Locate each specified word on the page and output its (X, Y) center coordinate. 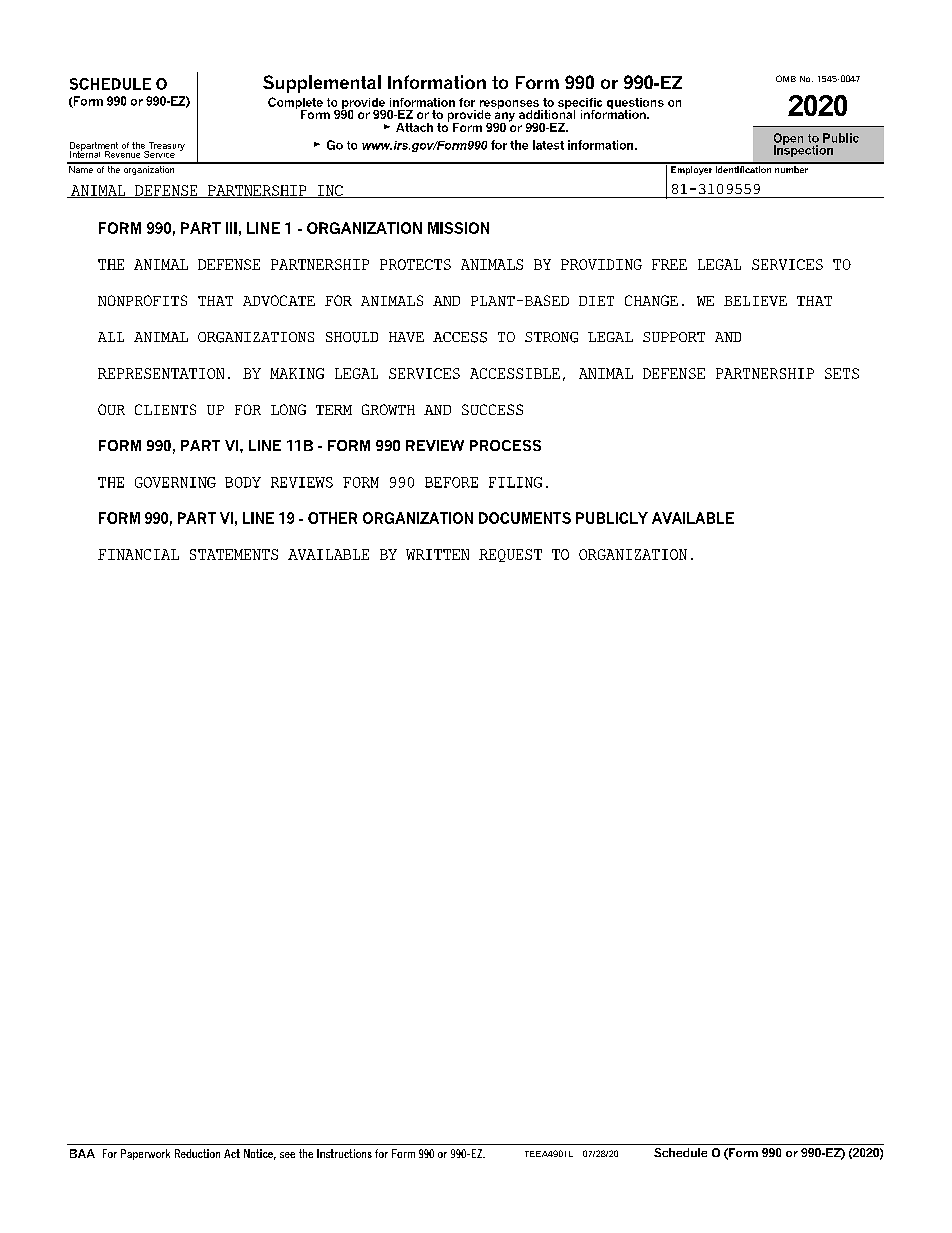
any (504, 118)
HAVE (406, 337)
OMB (786, 78)
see (287, 1155)
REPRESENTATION (161, 373)
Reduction (197, 1153)
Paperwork (145, 1154)
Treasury (165, 147)
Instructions (344, 1153)
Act (232, 1153)
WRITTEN (437, 554)
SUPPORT (674, 337)
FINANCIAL (138, 554)
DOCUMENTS (525, 518)
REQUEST (510, 555)
